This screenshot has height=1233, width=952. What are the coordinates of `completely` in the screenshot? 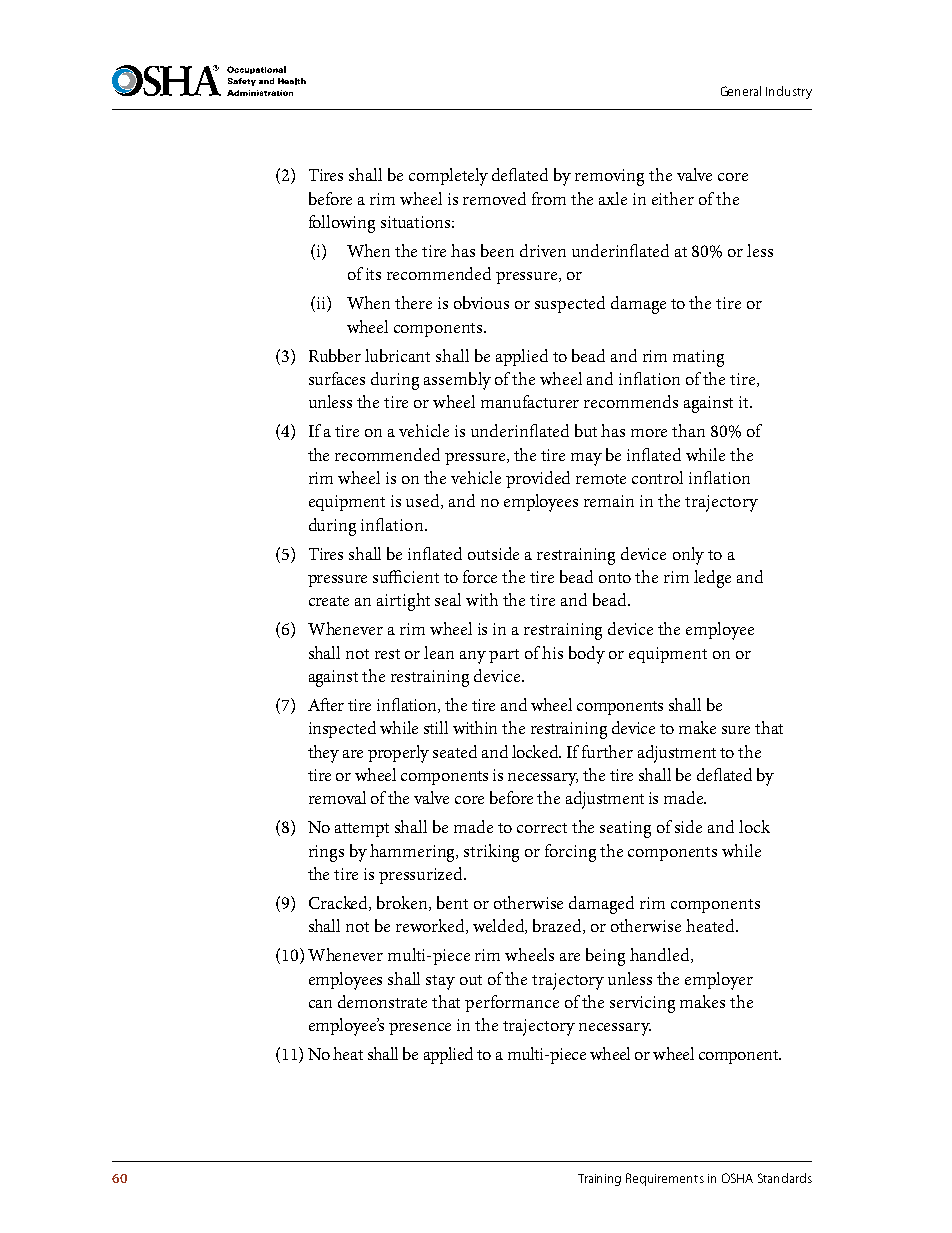 It's located at (448, 177).
